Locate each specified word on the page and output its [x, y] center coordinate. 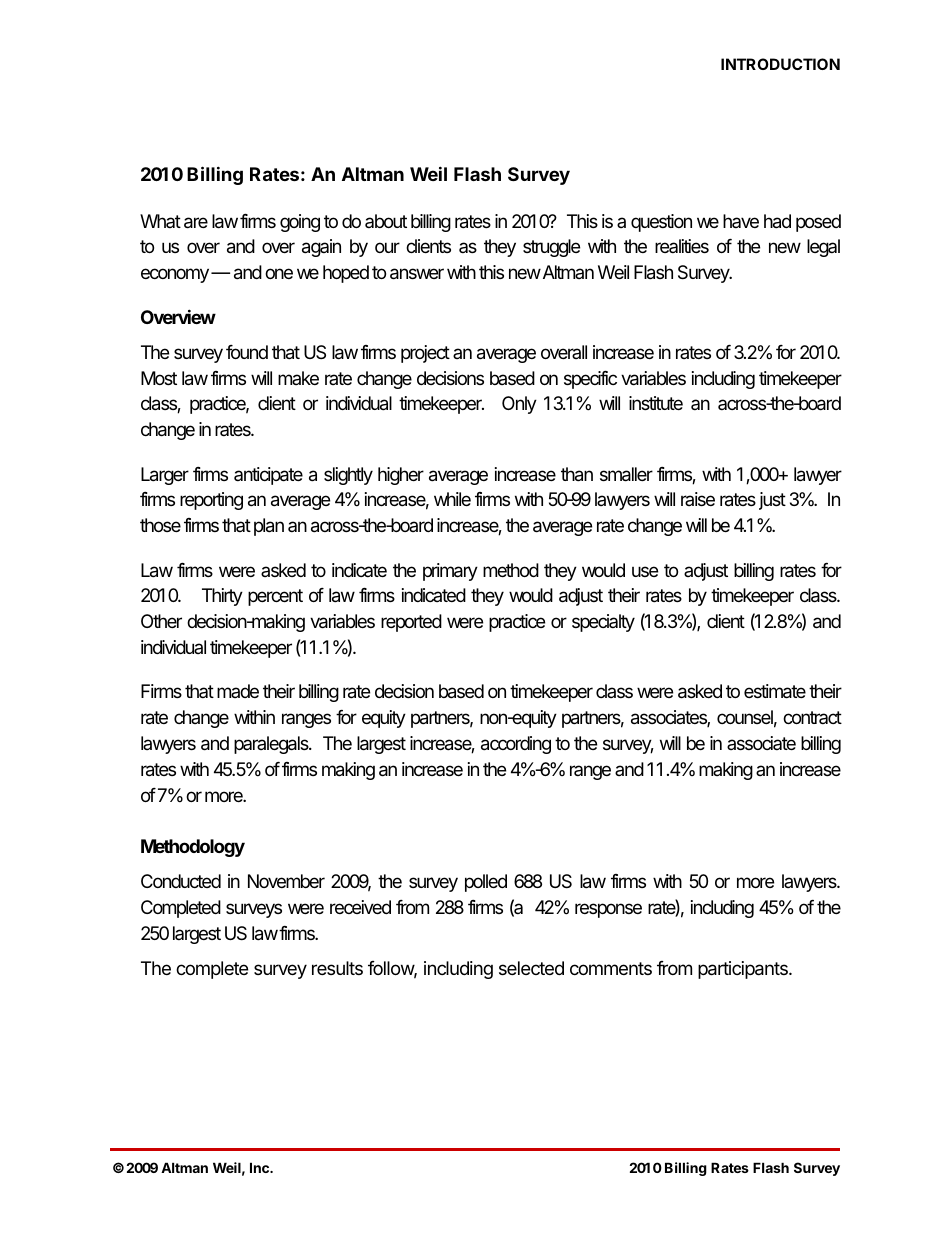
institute [656, 403]
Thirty [222, 597]
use [645, 571]
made [238, 691]
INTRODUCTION [780, 64]
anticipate [268, 476]
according [516, 745]
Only [519, 405]
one [279, 273]
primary [450, 572]
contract [812, 717]
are [196, 223]
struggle [551, 248]
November [286, 881]
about [386, 221]
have [741, 221]
